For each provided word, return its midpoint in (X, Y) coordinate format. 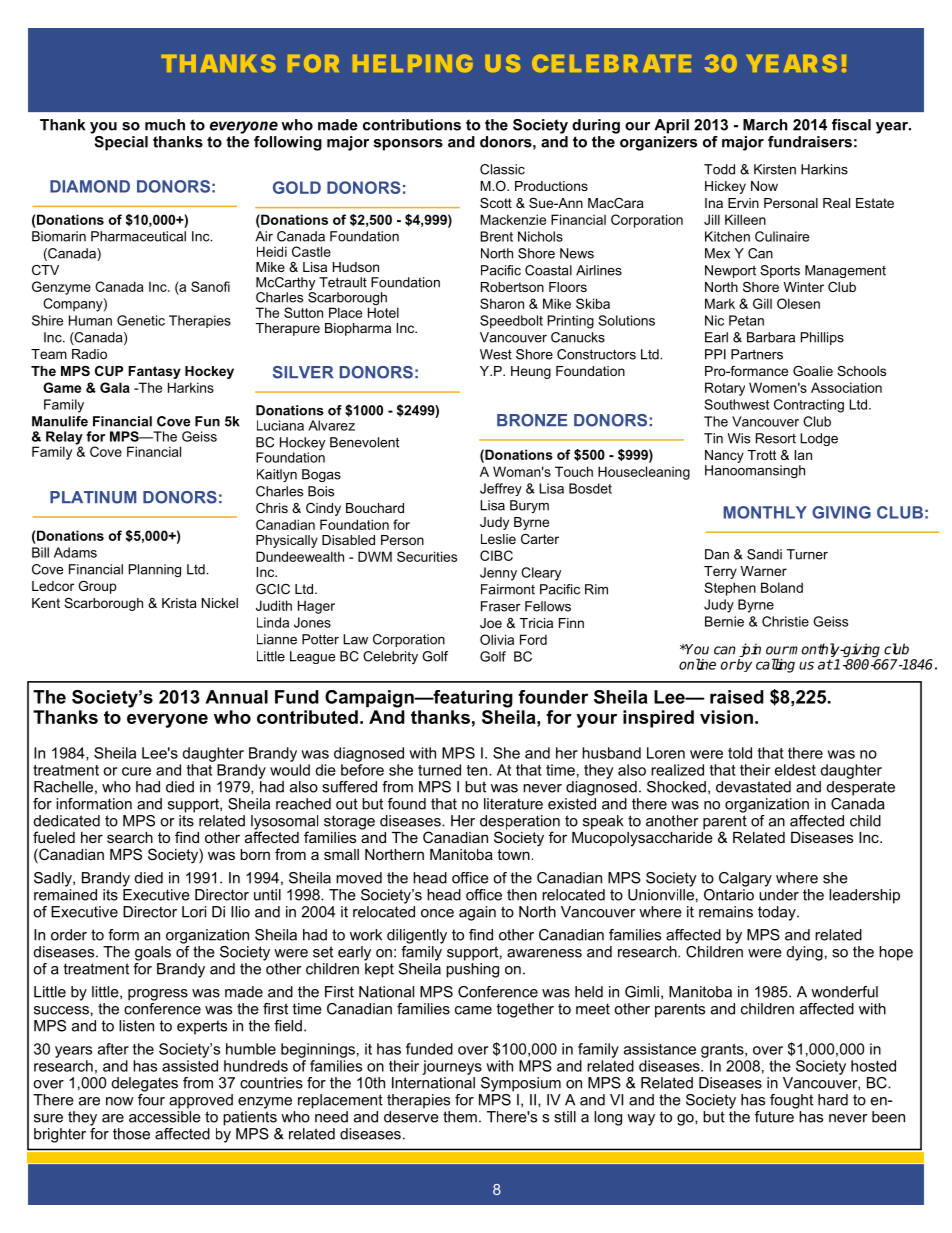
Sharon (502, 303)
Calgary (745, 879)
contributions (412, 125)
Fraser (501, 606)
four (151, 1098)
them (460, 1117)
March (765, 125)
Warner (764, 571)
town (513, 854)
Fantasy (154, 372)
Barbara (771, 337)
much (165, 125)
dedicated (67, 821)
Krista (179, 603)
